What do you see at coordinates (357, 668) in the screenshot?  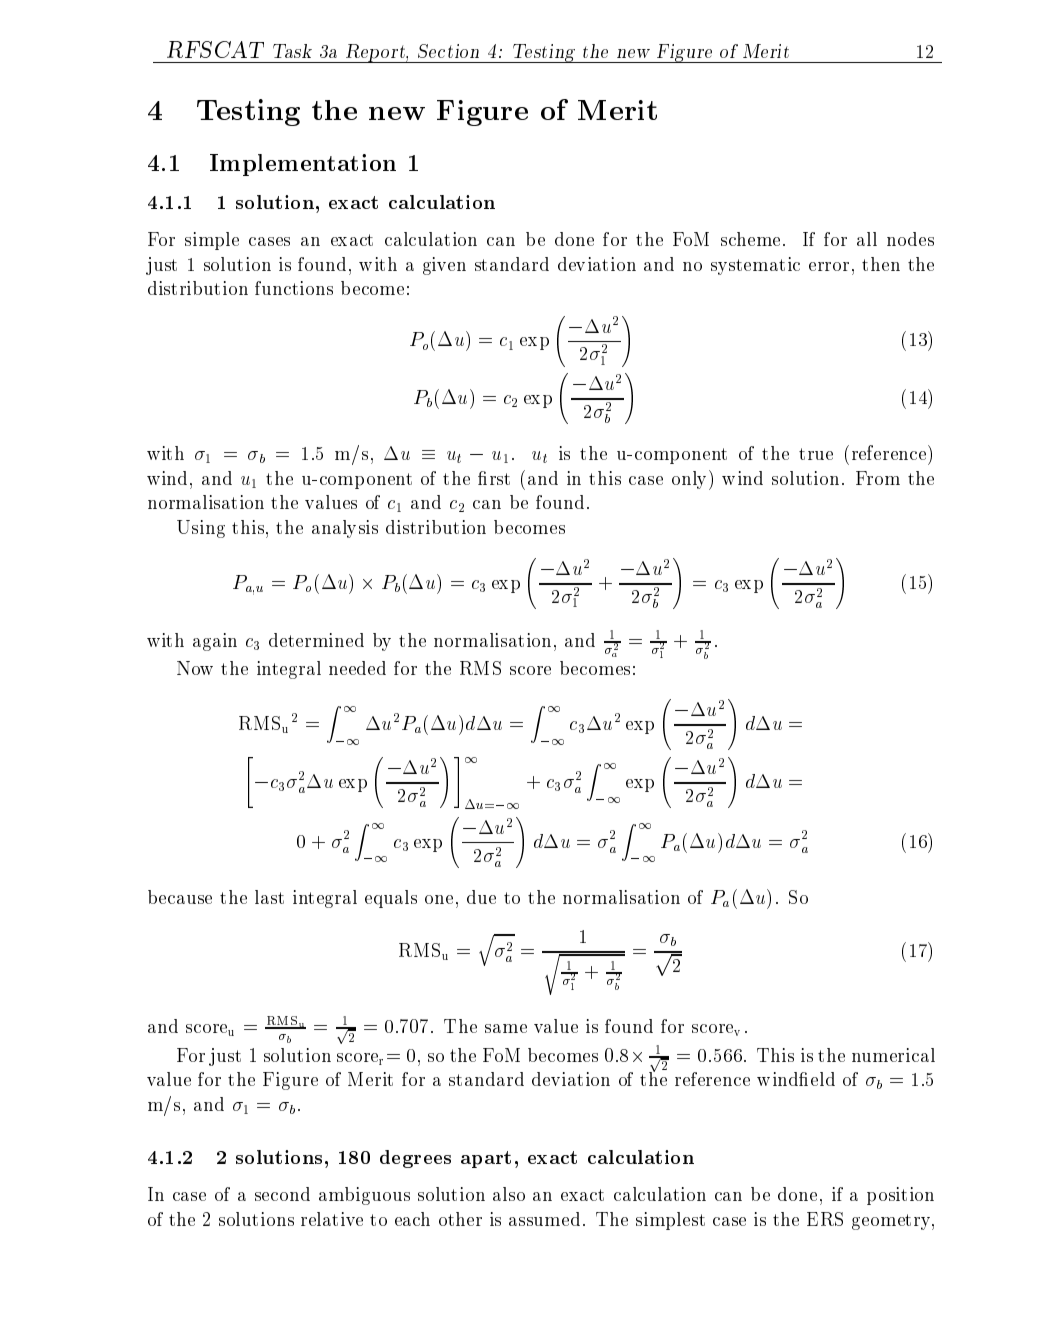 I see `needed` at bounding box center [357, 668].
